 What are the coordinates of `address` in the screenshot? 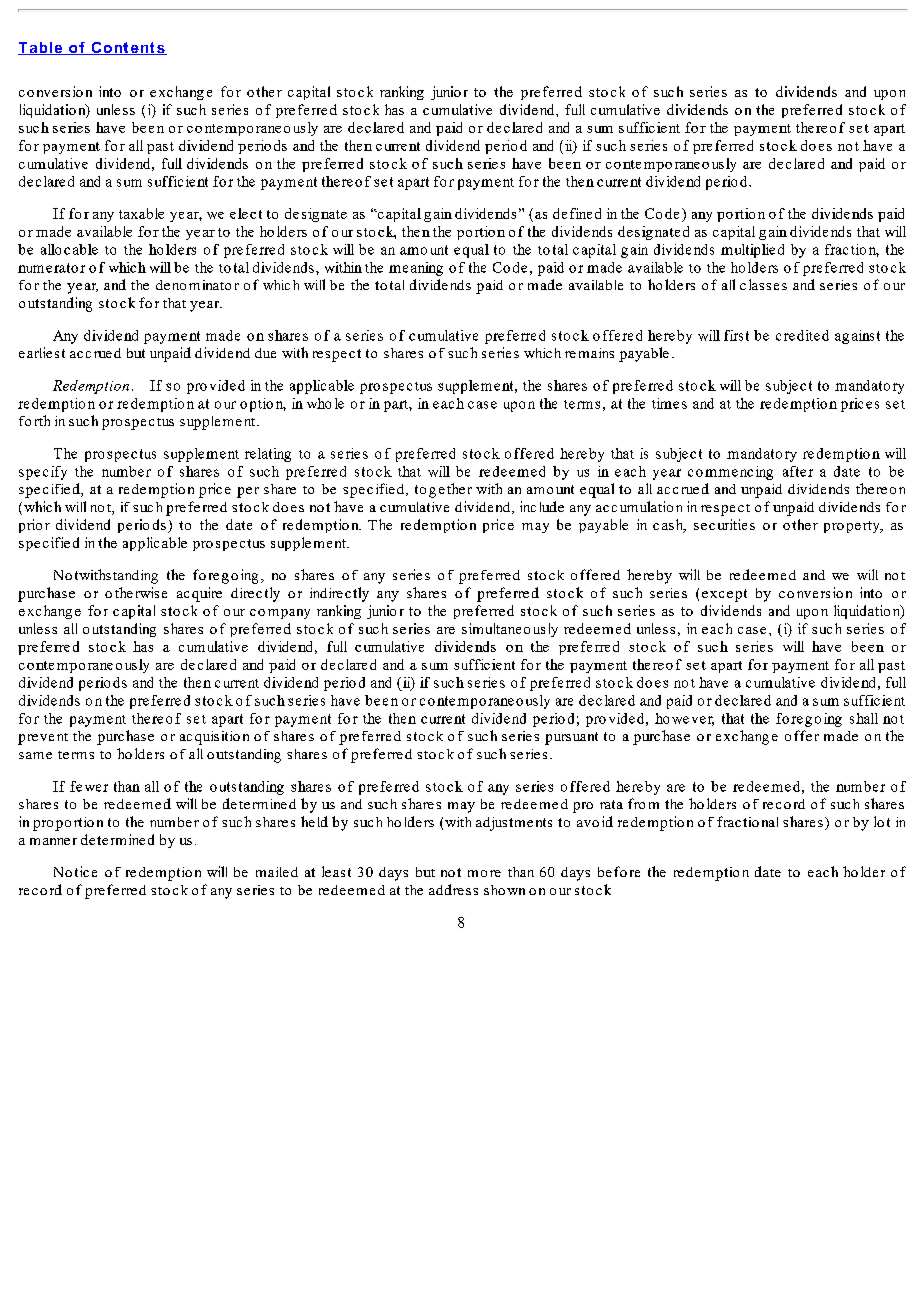 It's located at (453, 889).
